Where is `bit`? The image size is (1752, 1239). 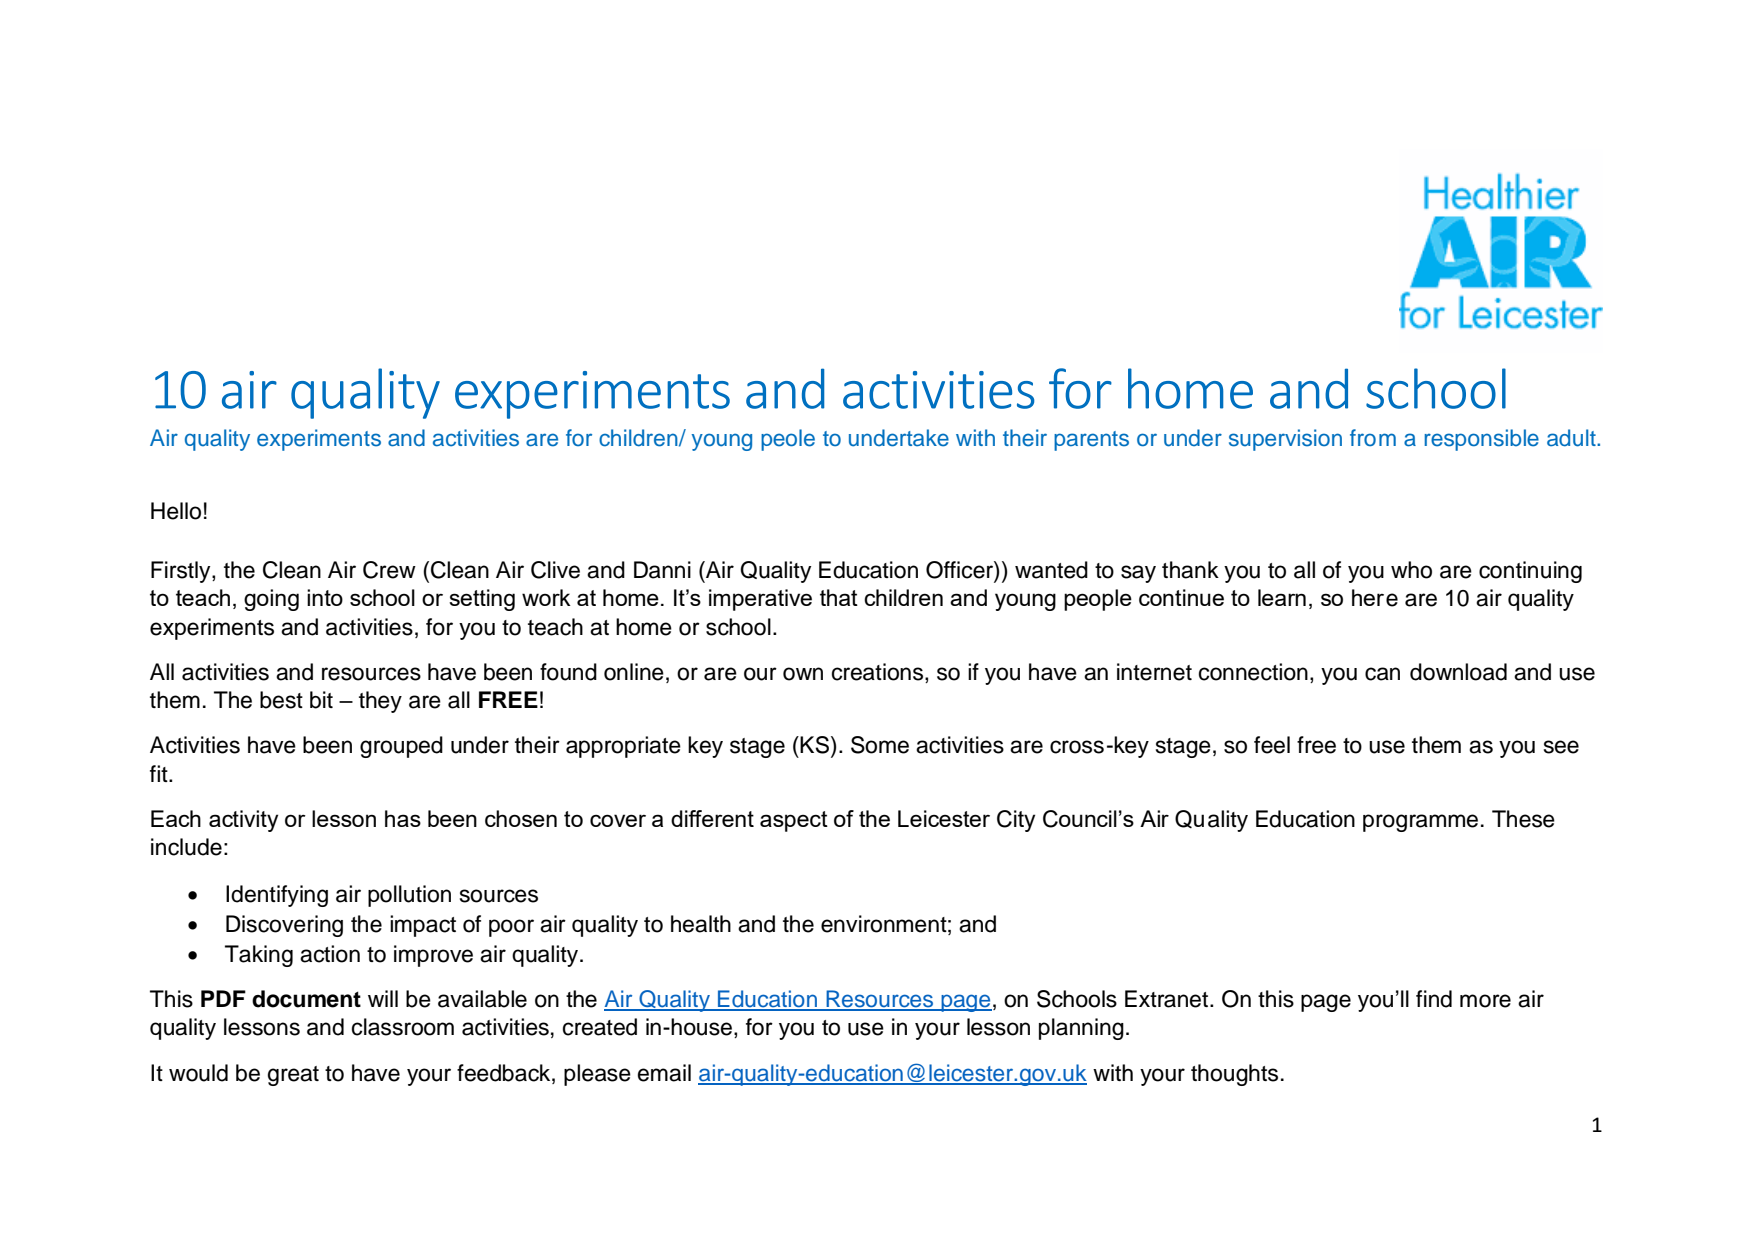
bit is located at coordinates (321, 700).
